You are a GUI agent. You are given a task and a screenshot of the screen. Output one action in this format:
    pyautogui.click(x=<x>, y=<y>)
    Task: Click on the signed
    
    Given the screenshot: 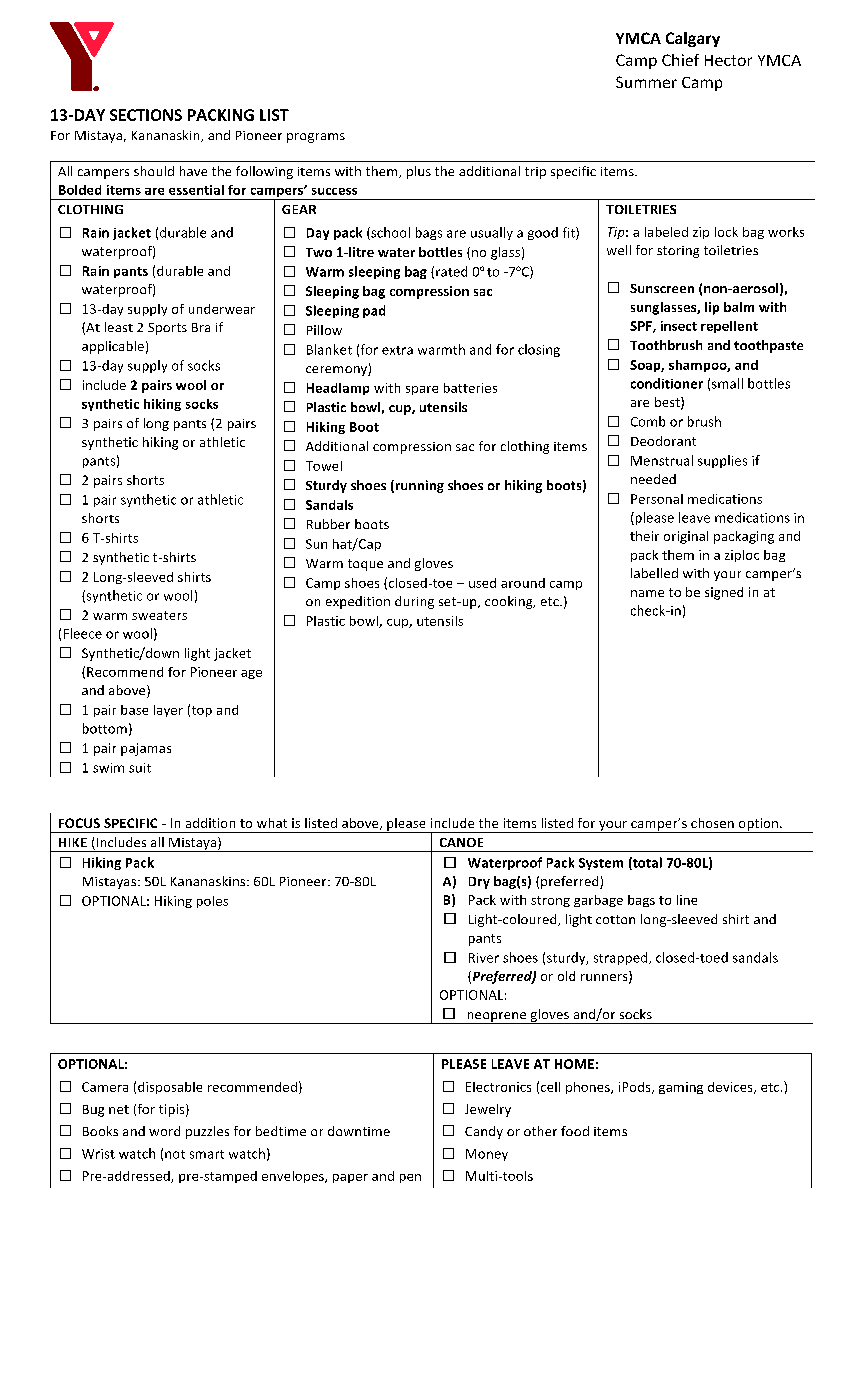 What is the action you would take?
    pyautogui.click(x=724, y=593)
